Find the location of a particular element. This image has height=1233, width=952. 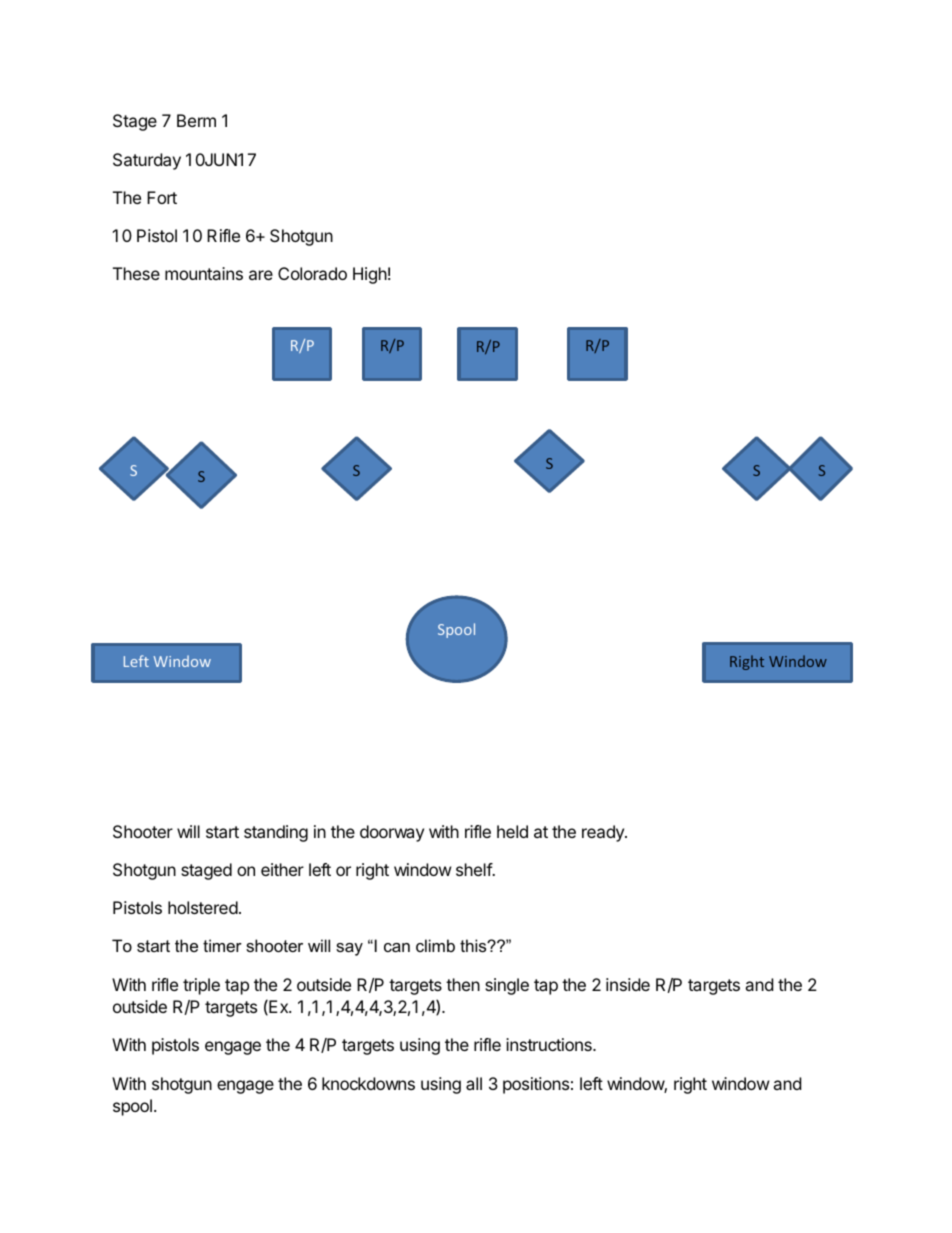

Fort is located at coordinates (162, 197).
